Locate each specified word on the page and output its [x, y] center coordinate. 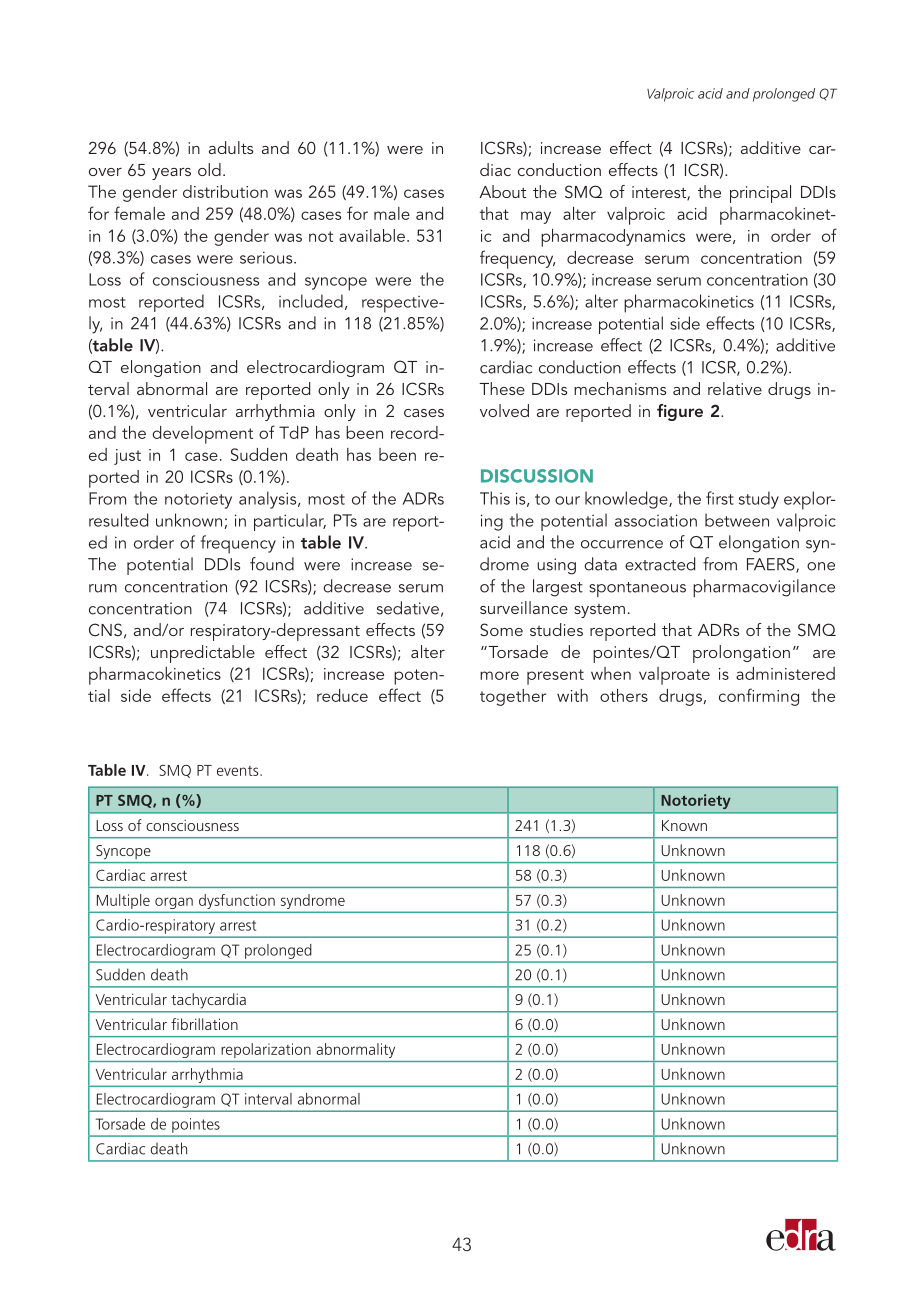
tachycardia [209, 1000]
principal [760, 194]
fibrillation [204, 1024]
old [209, 169]
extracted [660, 564]
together [513, 697]
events [239, 771]
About [502, 191]
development [202, 435]
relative [735, 388]
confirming [759, 697]
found [272, 564]
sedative [408, 608]
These [502, 388]
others [624, 695]
